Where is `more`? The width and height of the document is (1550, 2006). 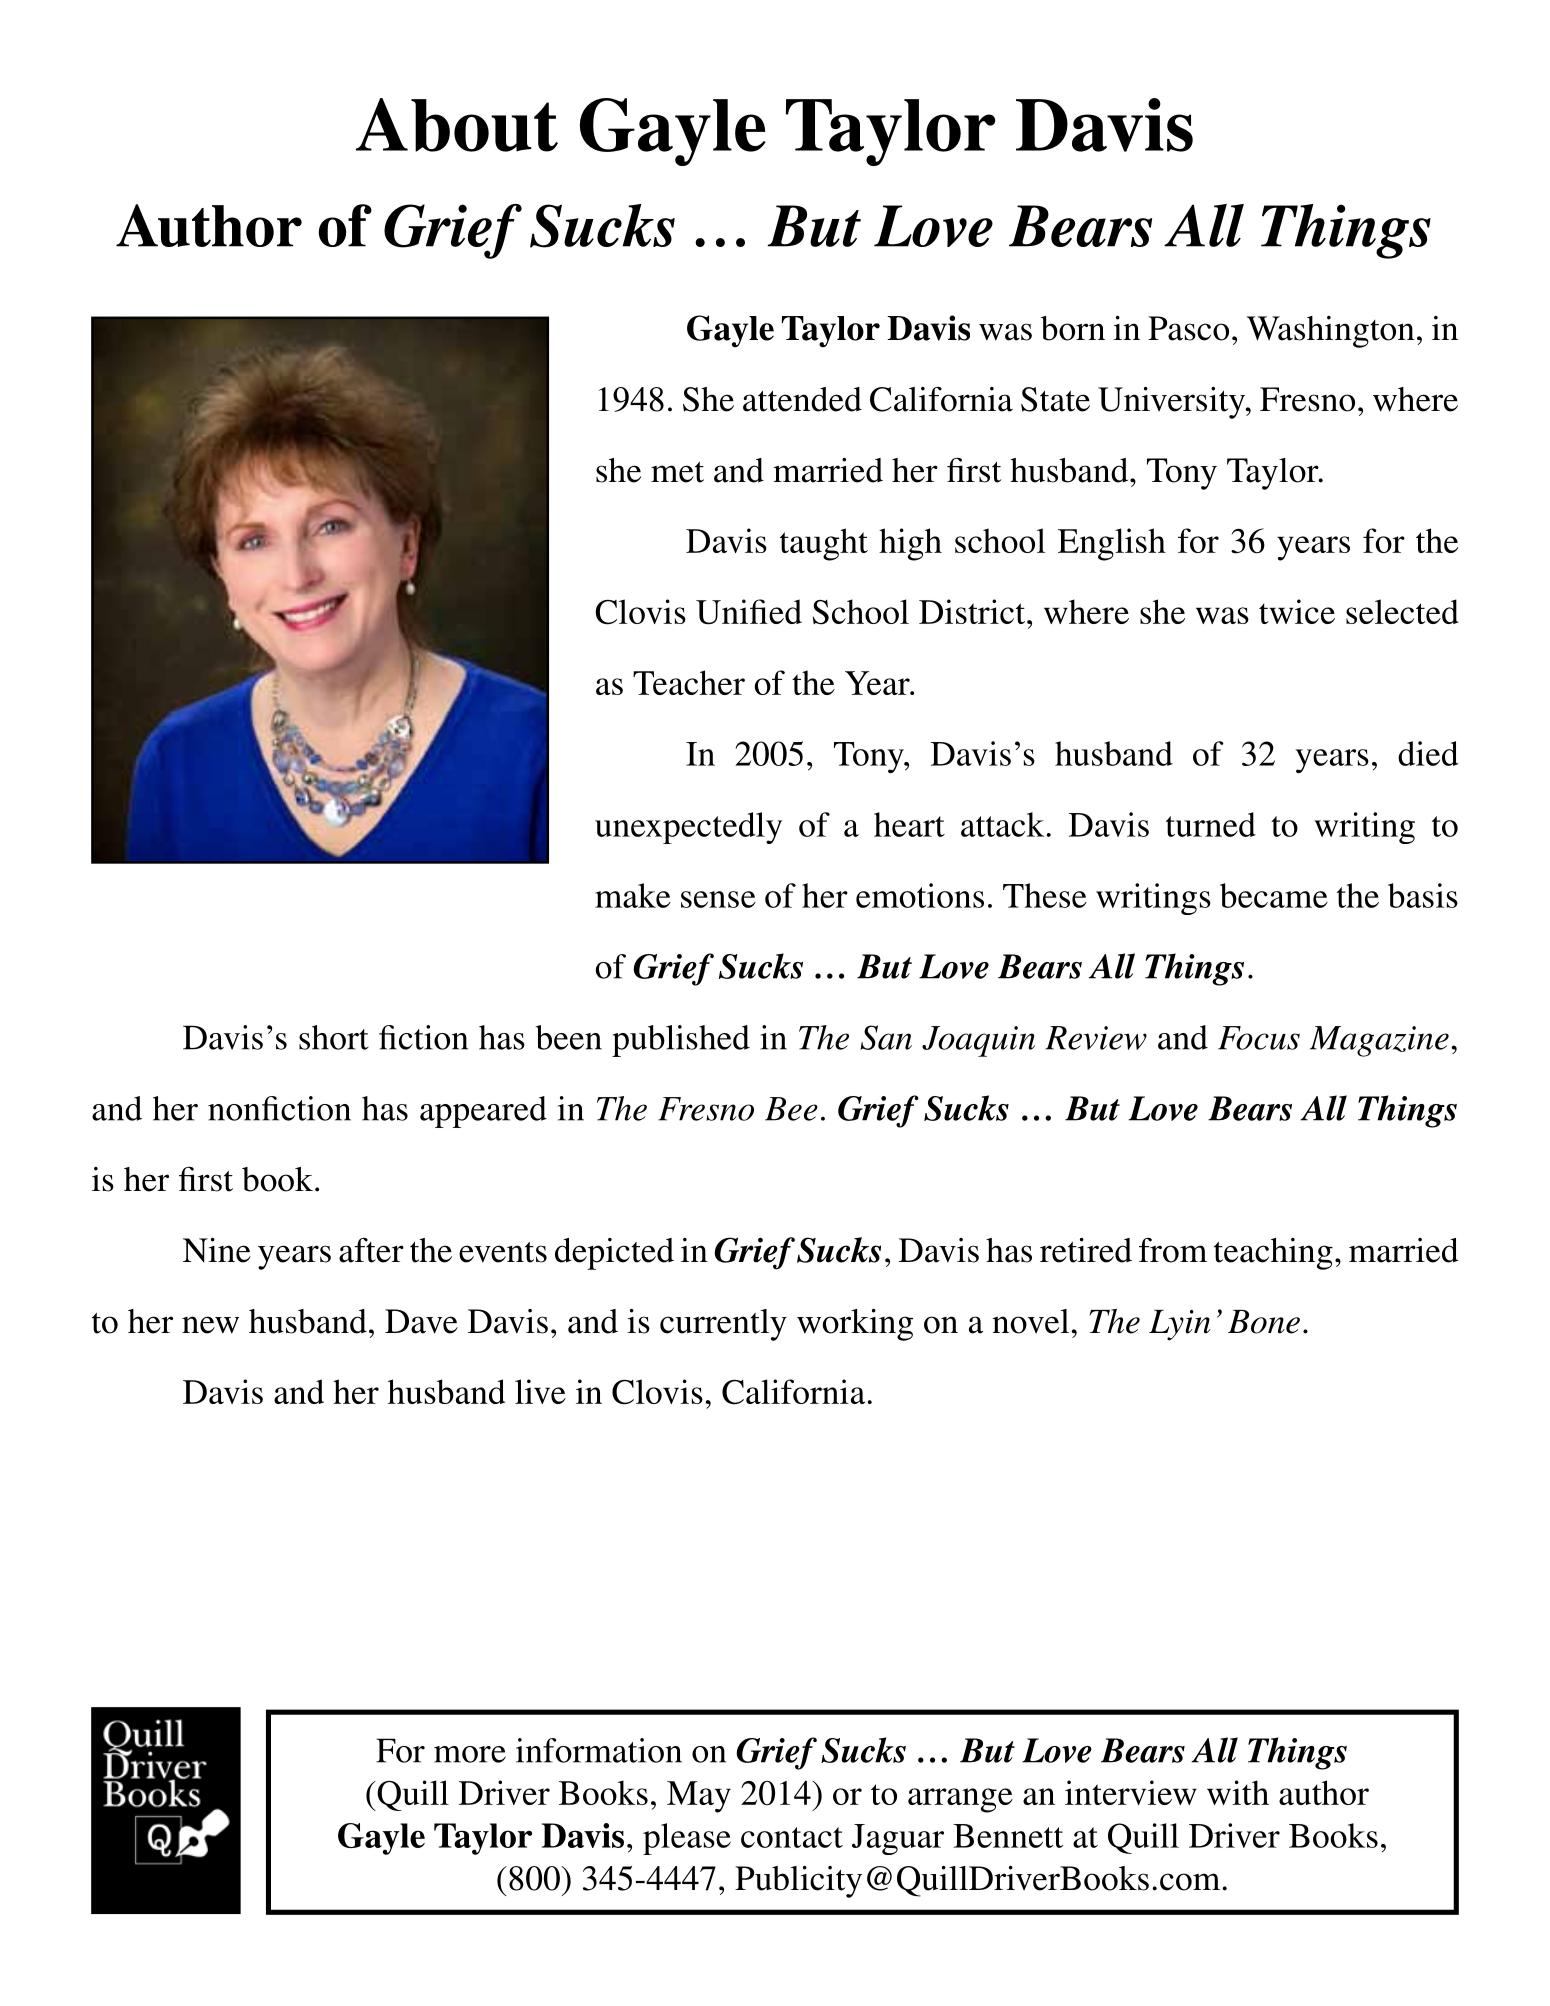 more is located at coordinates (470, 1754).
